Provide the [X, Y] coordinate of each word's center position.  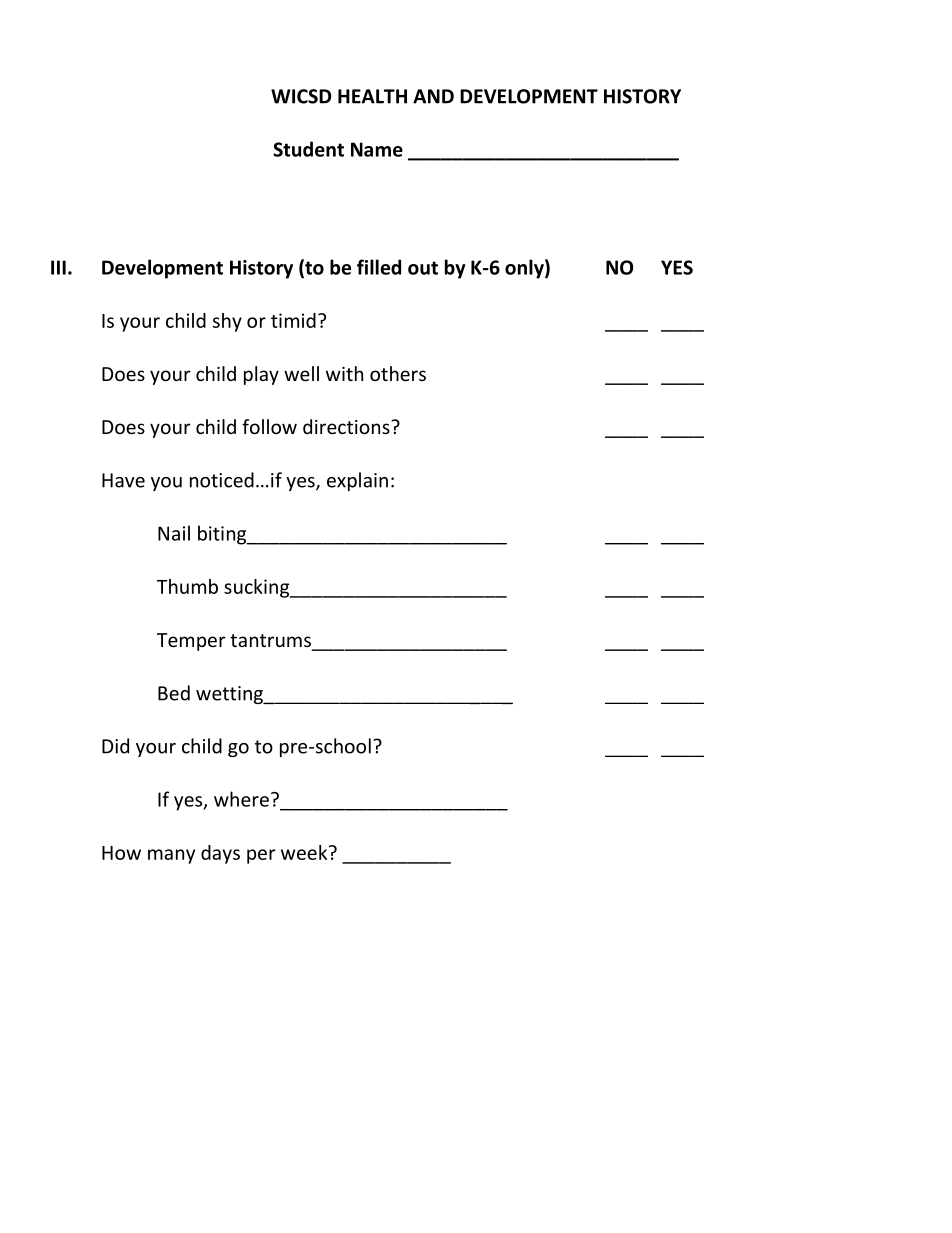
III [58, 267]
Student [308, 149]
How [121, 853]
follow [269, 426]
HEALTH [372, 96]
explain [357, 481]
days [220, 854]
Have [123, 480]
